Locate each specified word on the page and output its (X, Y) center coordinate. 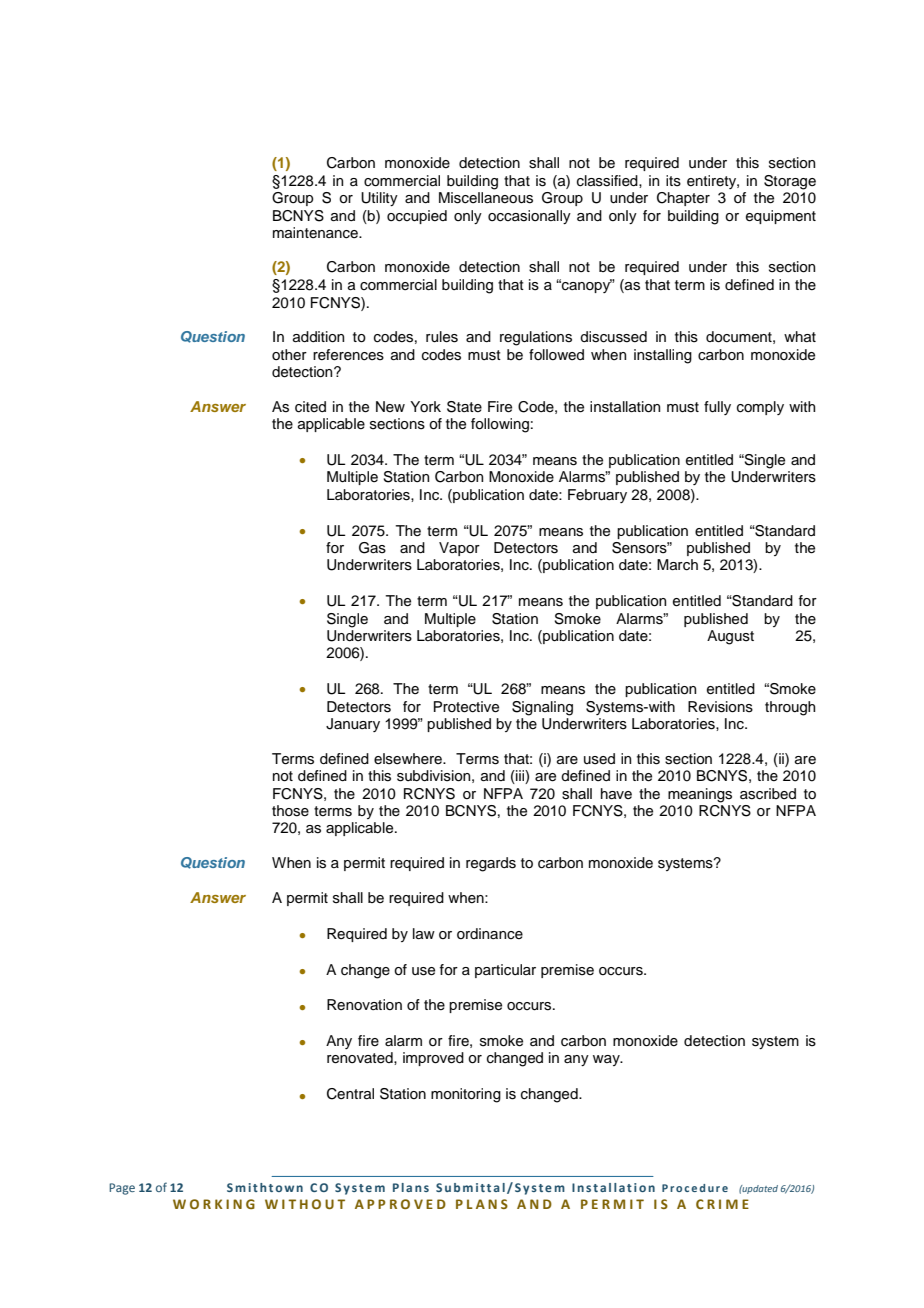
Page (122, 1189)
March (677, 565)
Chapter (683, 199)
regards (491, 864)
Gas (372, 548)
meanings (700, 795)
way (607, 1060)
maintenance (316, 233)
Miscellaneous (486, 198)
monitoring (466, 1095)
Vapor (459, 549)
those (290, 811)
